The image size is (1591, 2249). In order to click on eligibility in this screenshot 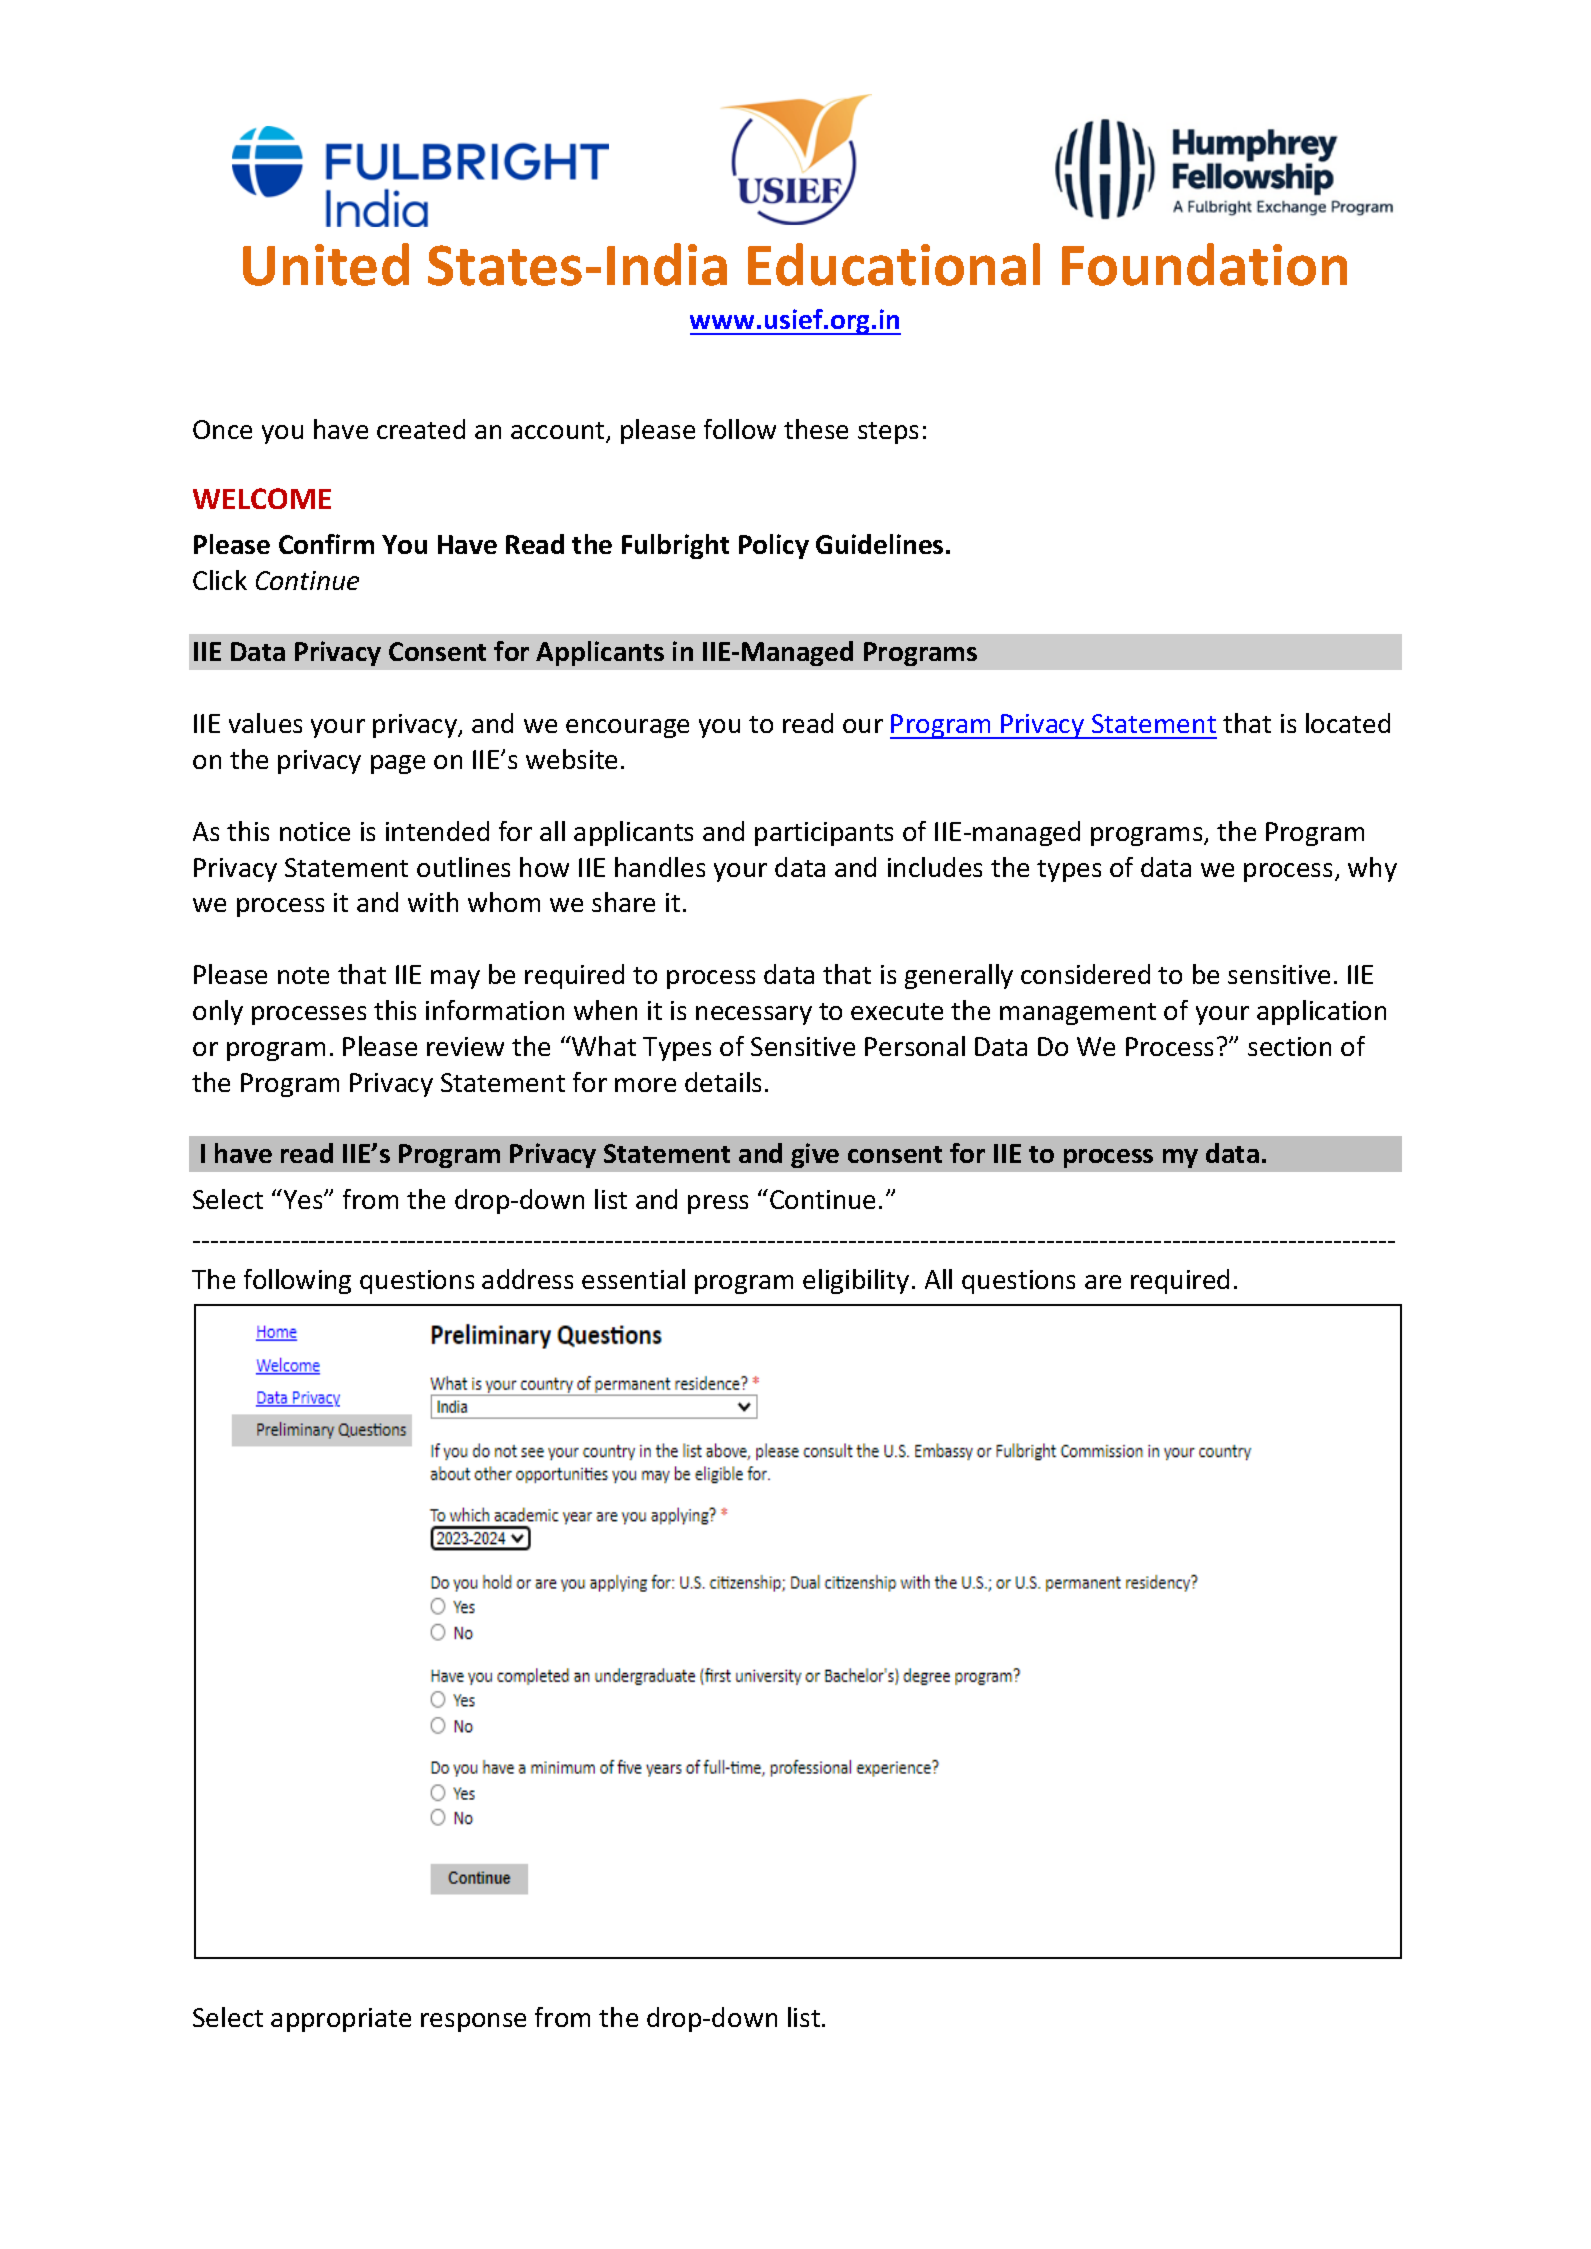, I will do `click(856, 1281)`.
